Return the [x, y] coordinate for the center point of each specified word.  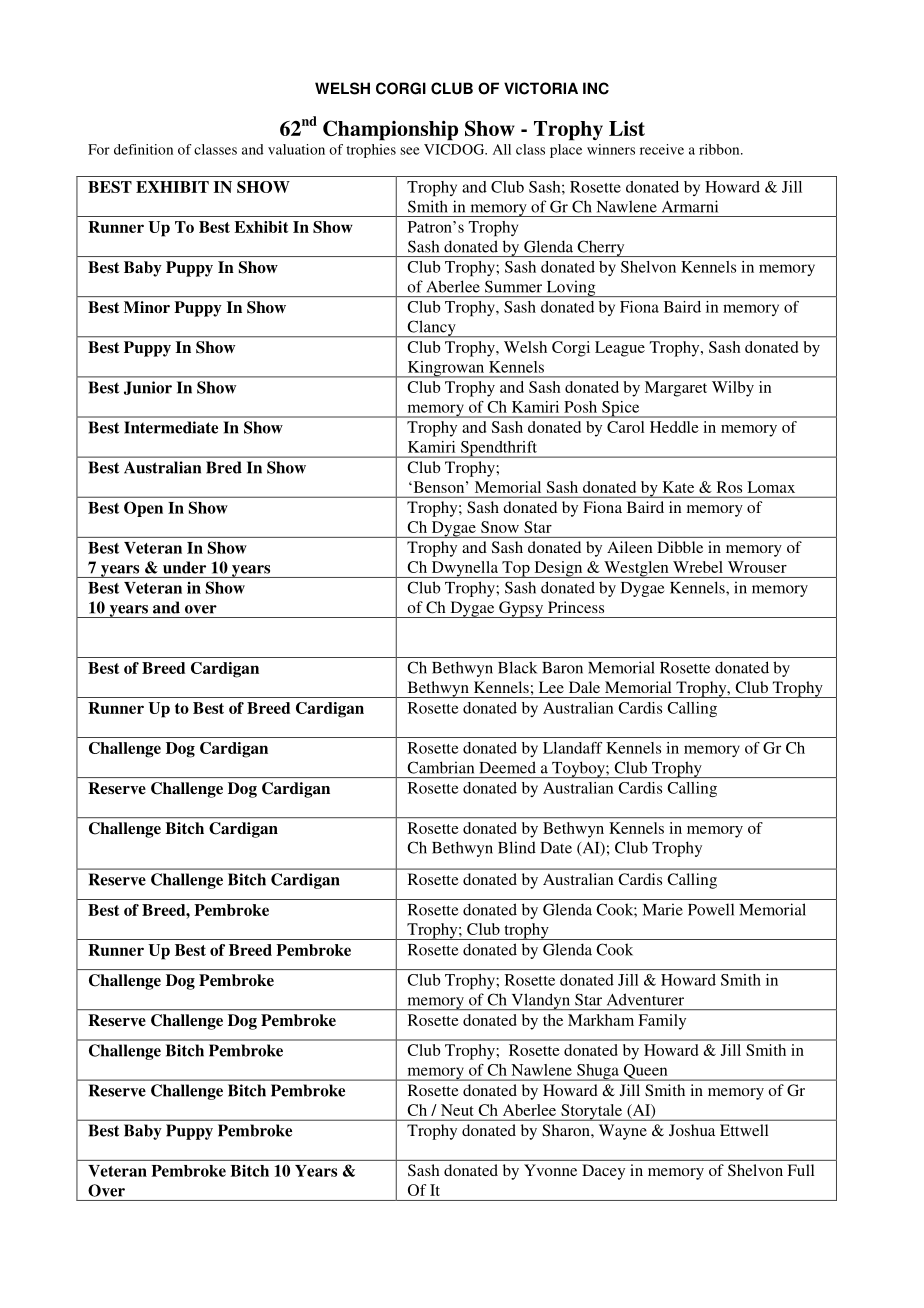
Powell [711, 909]
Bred [224, 467]
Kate [678, 487]
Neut [457, 1110]
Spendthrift [499, 449]
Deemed [507, 767]
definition [143, 149]
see [410, 151]
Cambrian [440, 767]
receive [662, 149]
